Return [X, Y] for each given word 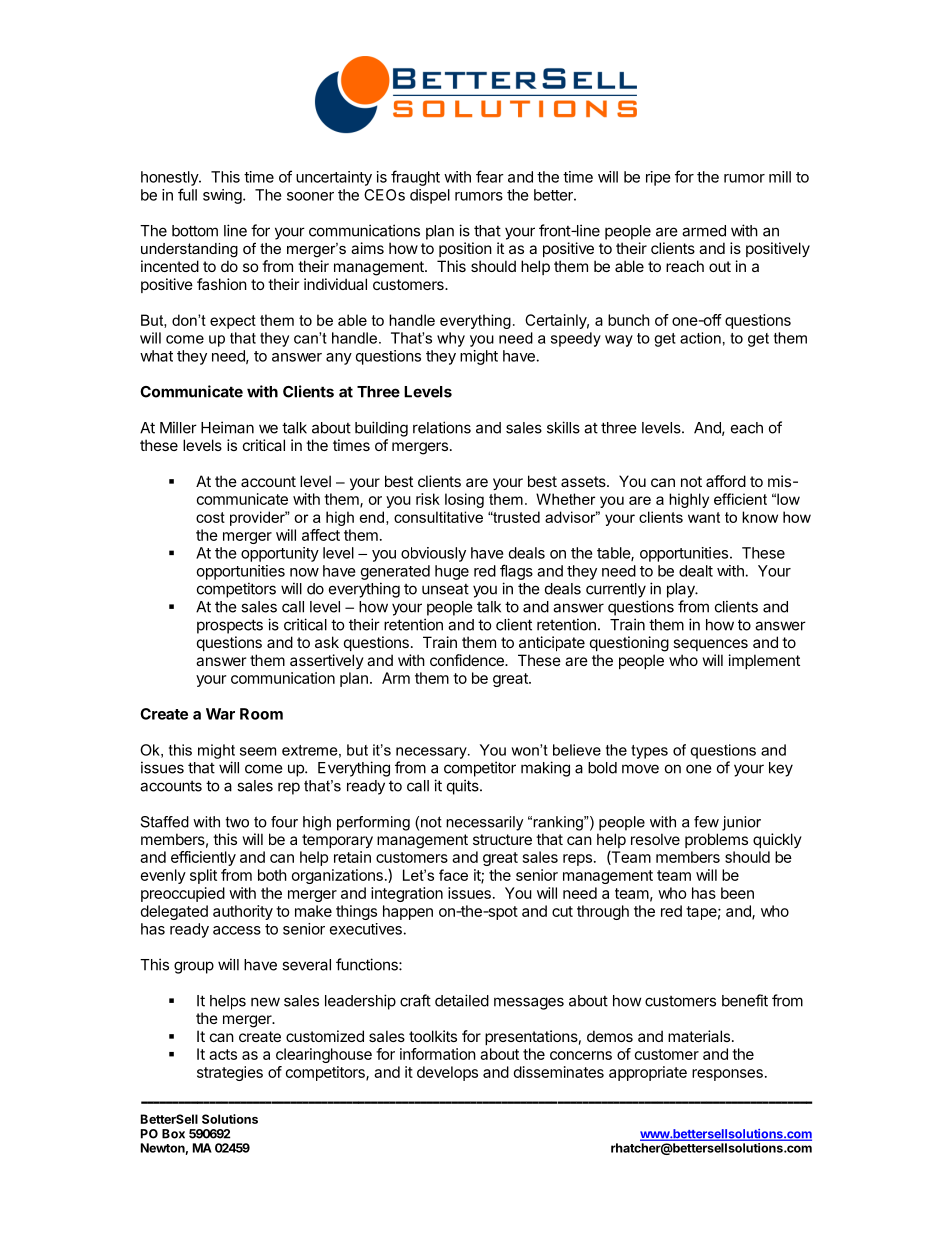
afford [726, 481]
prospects [230, 626]
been [737, 893]
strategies [230, 1073]
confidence [468, 660]
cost [210, 517]
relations [442, 427]
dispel [430, 196]
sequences [710, 645]
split [203, 876]
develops [447, 1073]
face [453, 875]
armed [704, 231]
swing [222, 196]
